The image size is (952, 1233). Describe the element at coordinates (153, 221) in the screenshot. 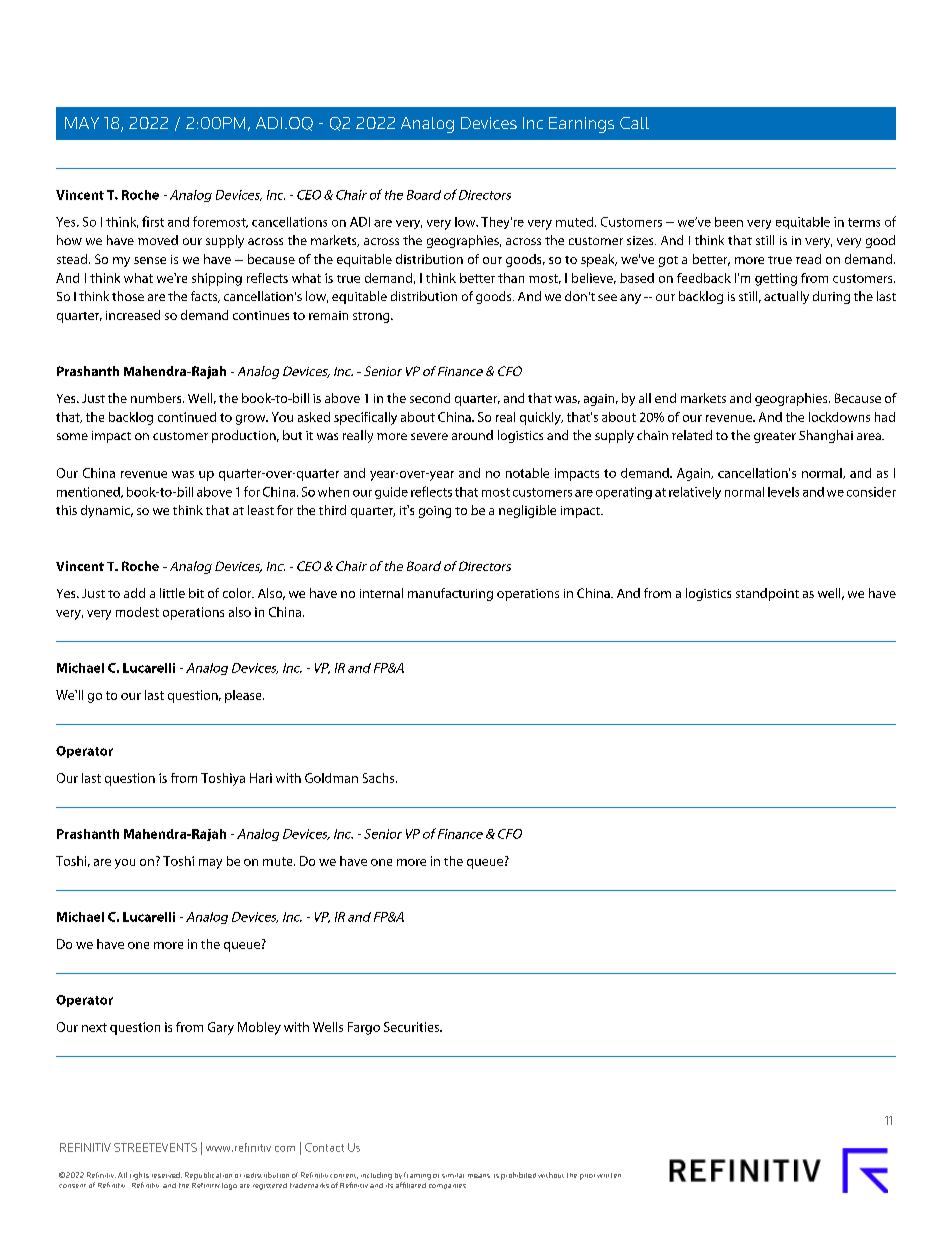

I see `first` at that location.
